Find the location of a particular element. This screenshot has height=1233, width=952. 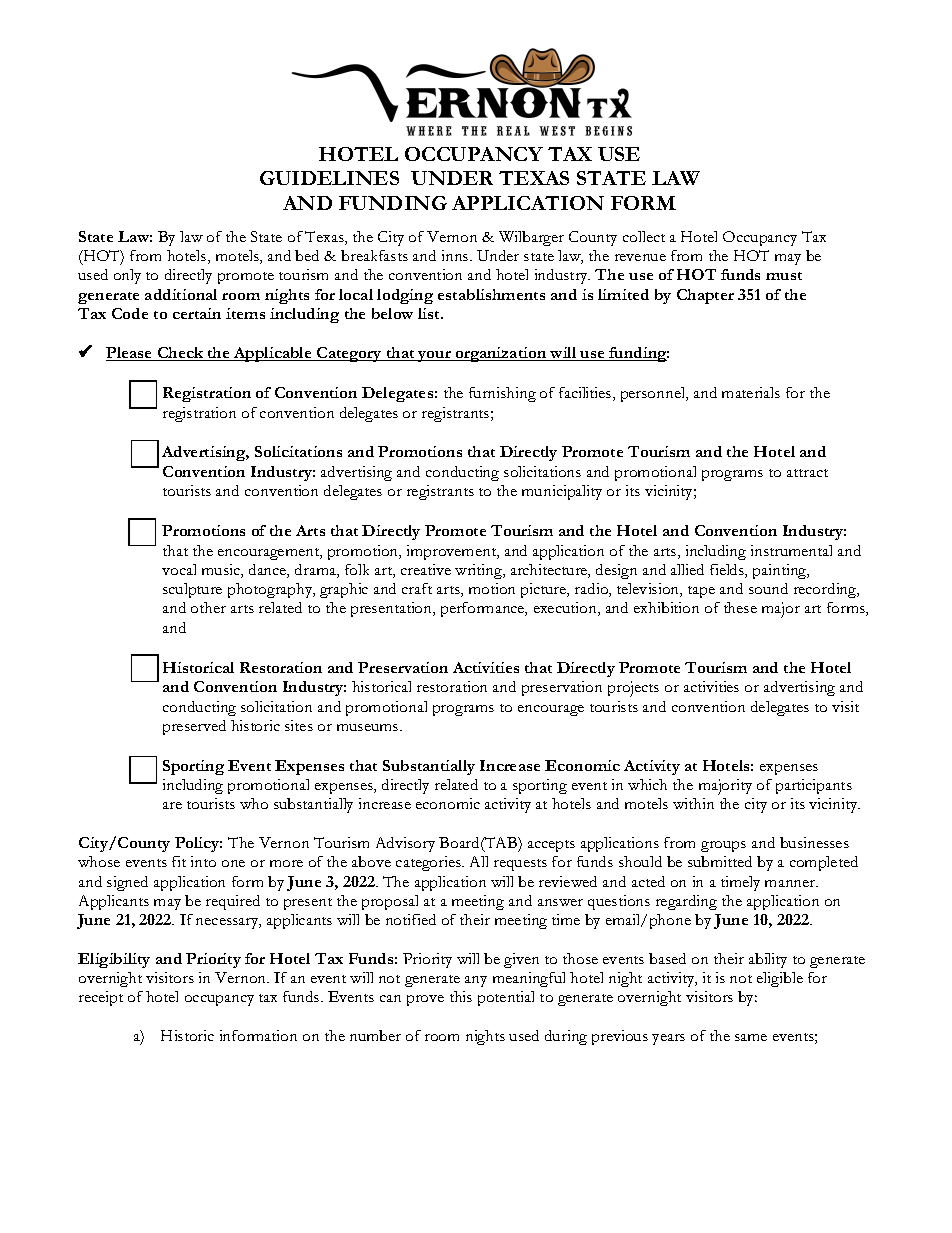

materials is located at coordinates (751, 392).
